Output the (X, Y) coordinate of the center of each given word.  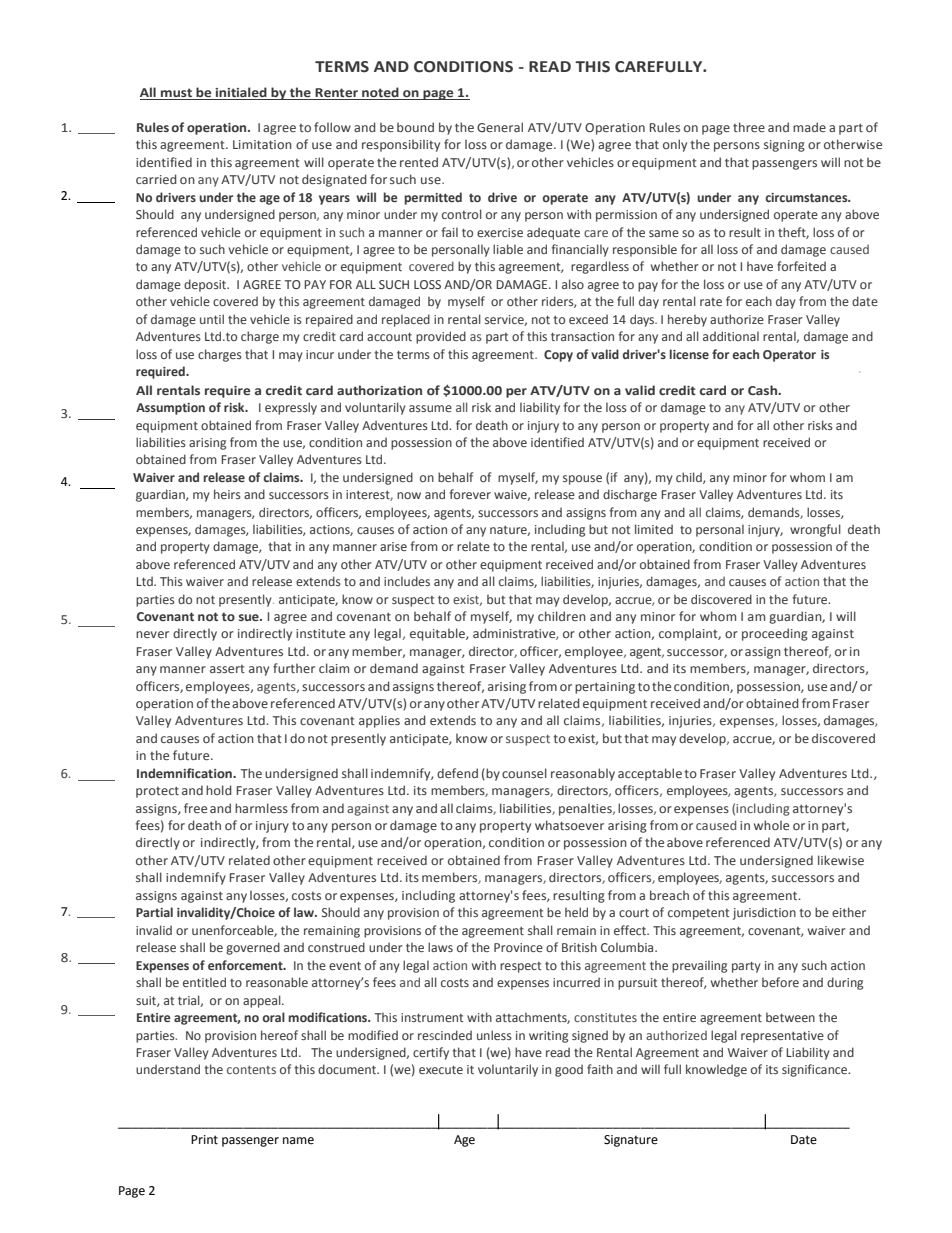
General (500, 127)
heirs (227, 494)
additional (731, 336)
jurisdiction (764, 913)
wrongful (815, 530)
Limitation (262, 144)
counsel (524, 773)
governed (253, 948)
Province (518, 947)
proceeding (775, 634)
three (749, 127)
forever (470, 494)
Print (204, 1140)
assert (227, 669)
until (212, 319)
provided (441, 337)
